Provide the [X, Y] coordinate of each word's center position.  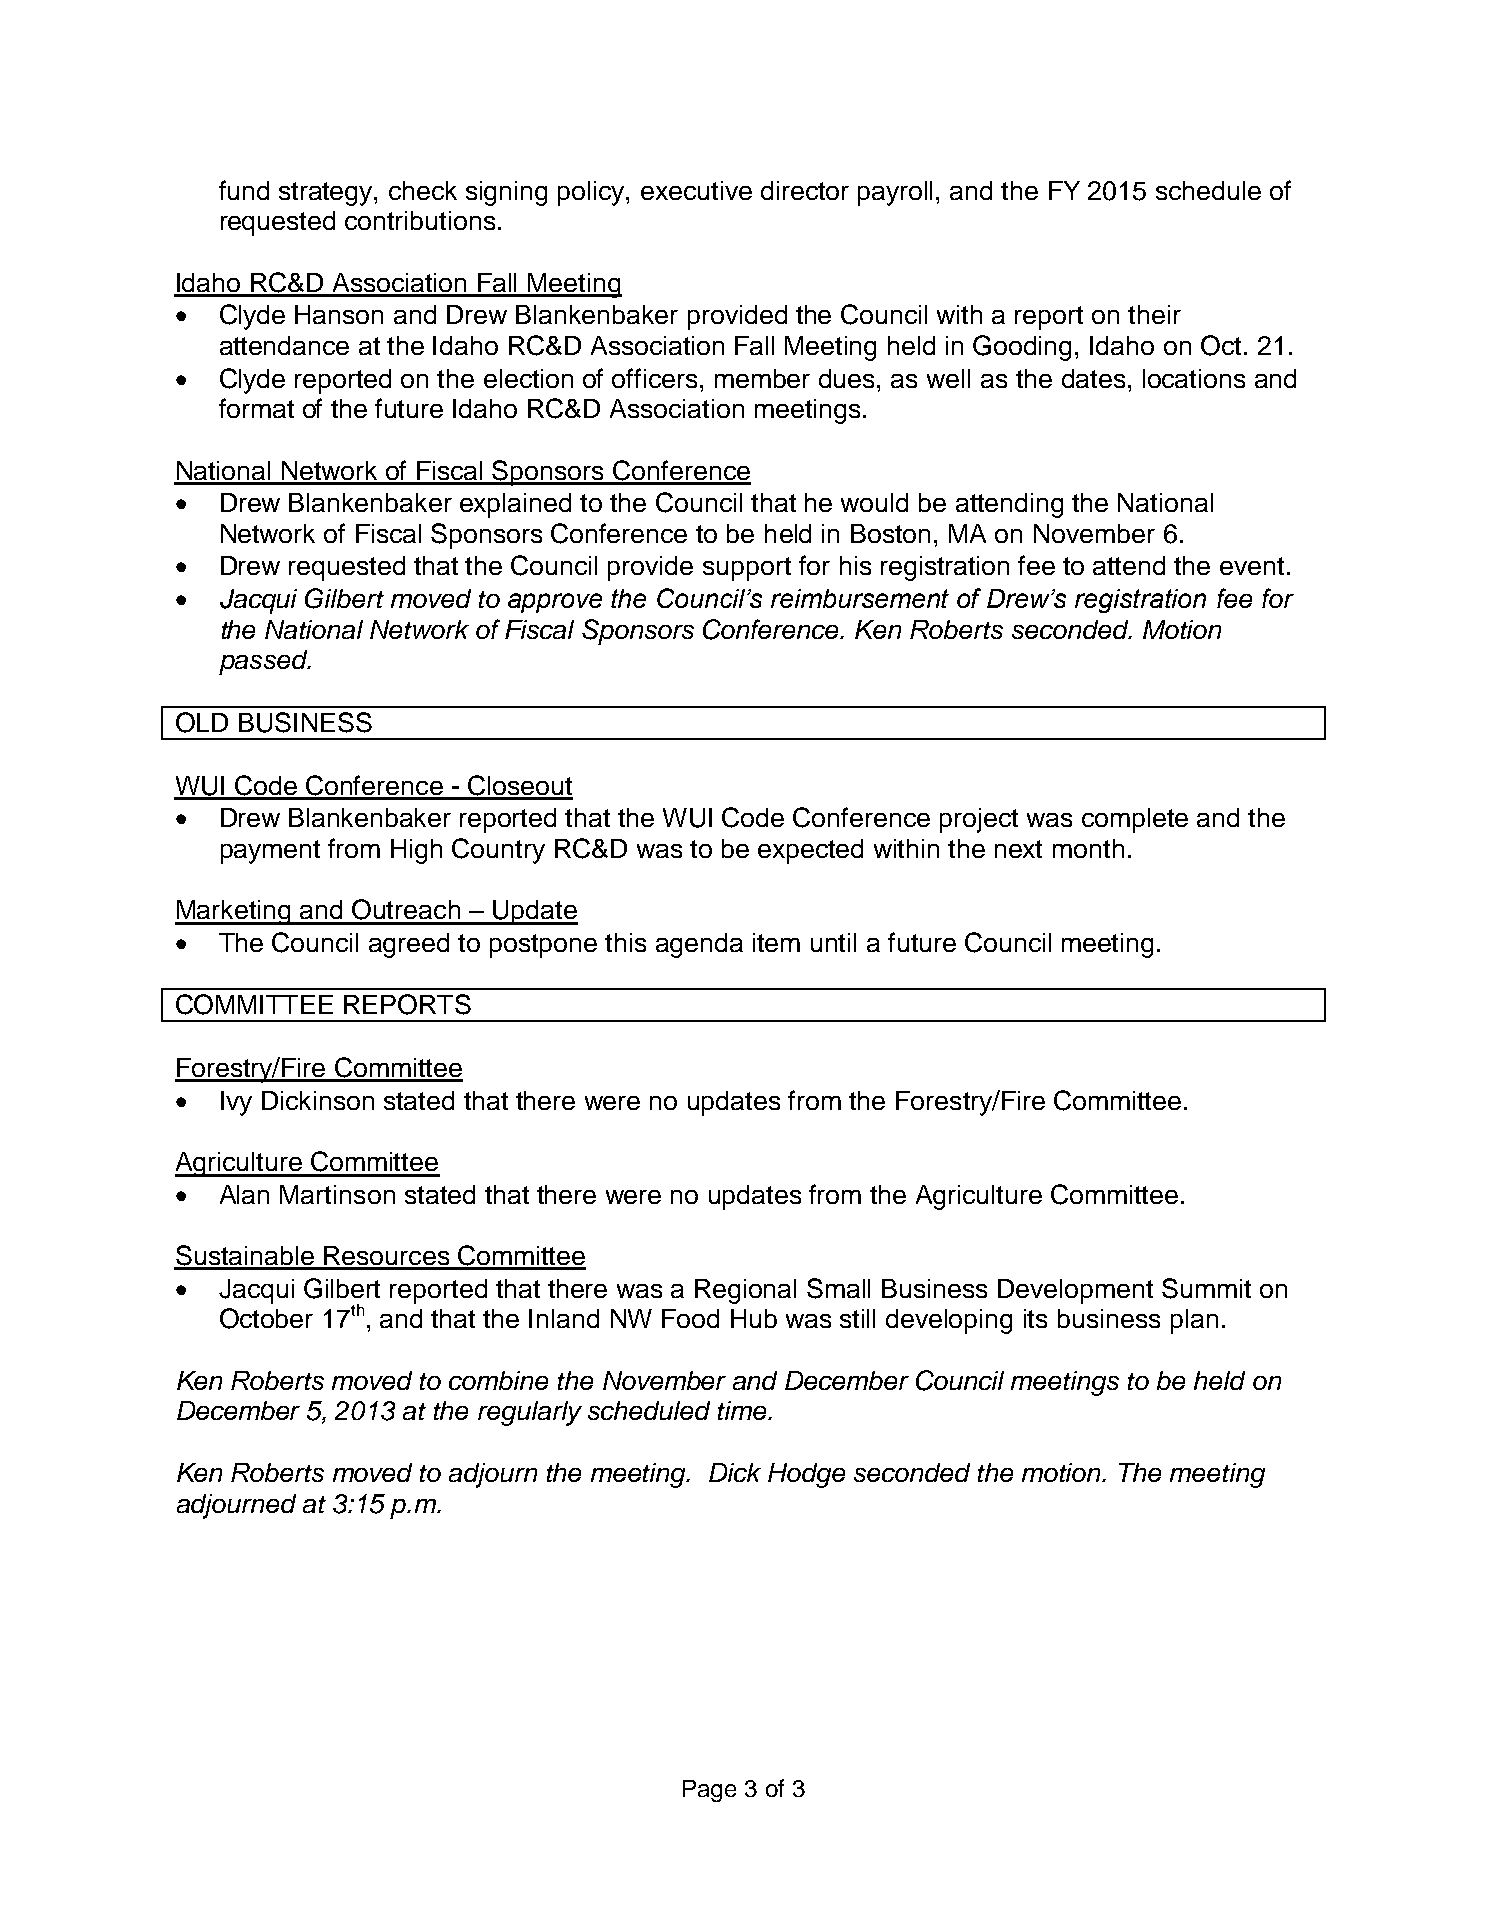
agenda [699, 945]
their [1154, 314]
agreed [409, 945]
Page [709, 1791]
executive [696, 190]
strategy [327, 194]
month [1088, 848]
